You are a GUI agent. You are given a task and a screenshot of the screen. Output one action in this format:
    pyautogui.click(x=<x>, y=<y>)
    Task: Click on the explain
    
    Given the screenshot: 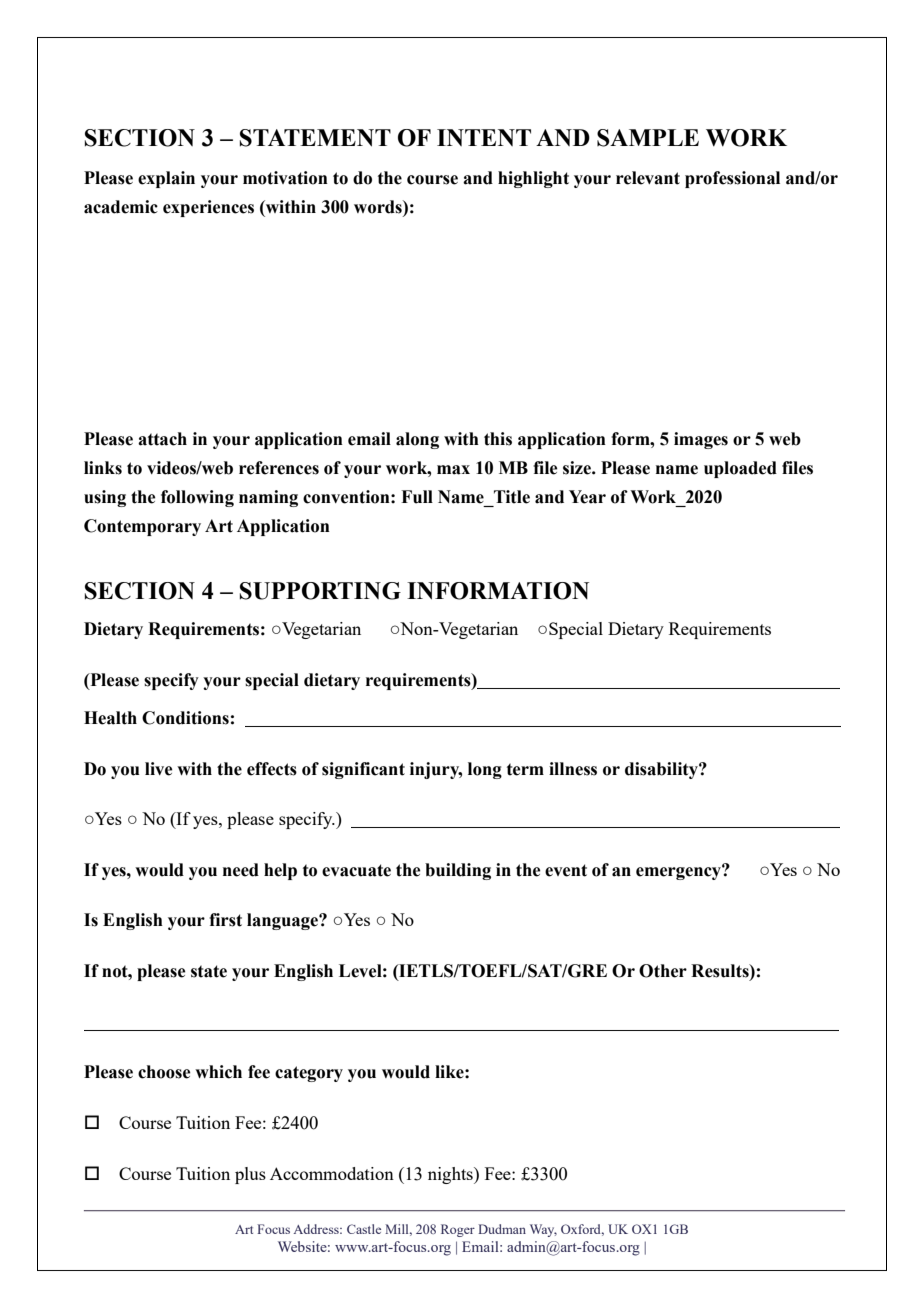 What is the action you would take?
    pyautogui.click(x=166, y=179)
